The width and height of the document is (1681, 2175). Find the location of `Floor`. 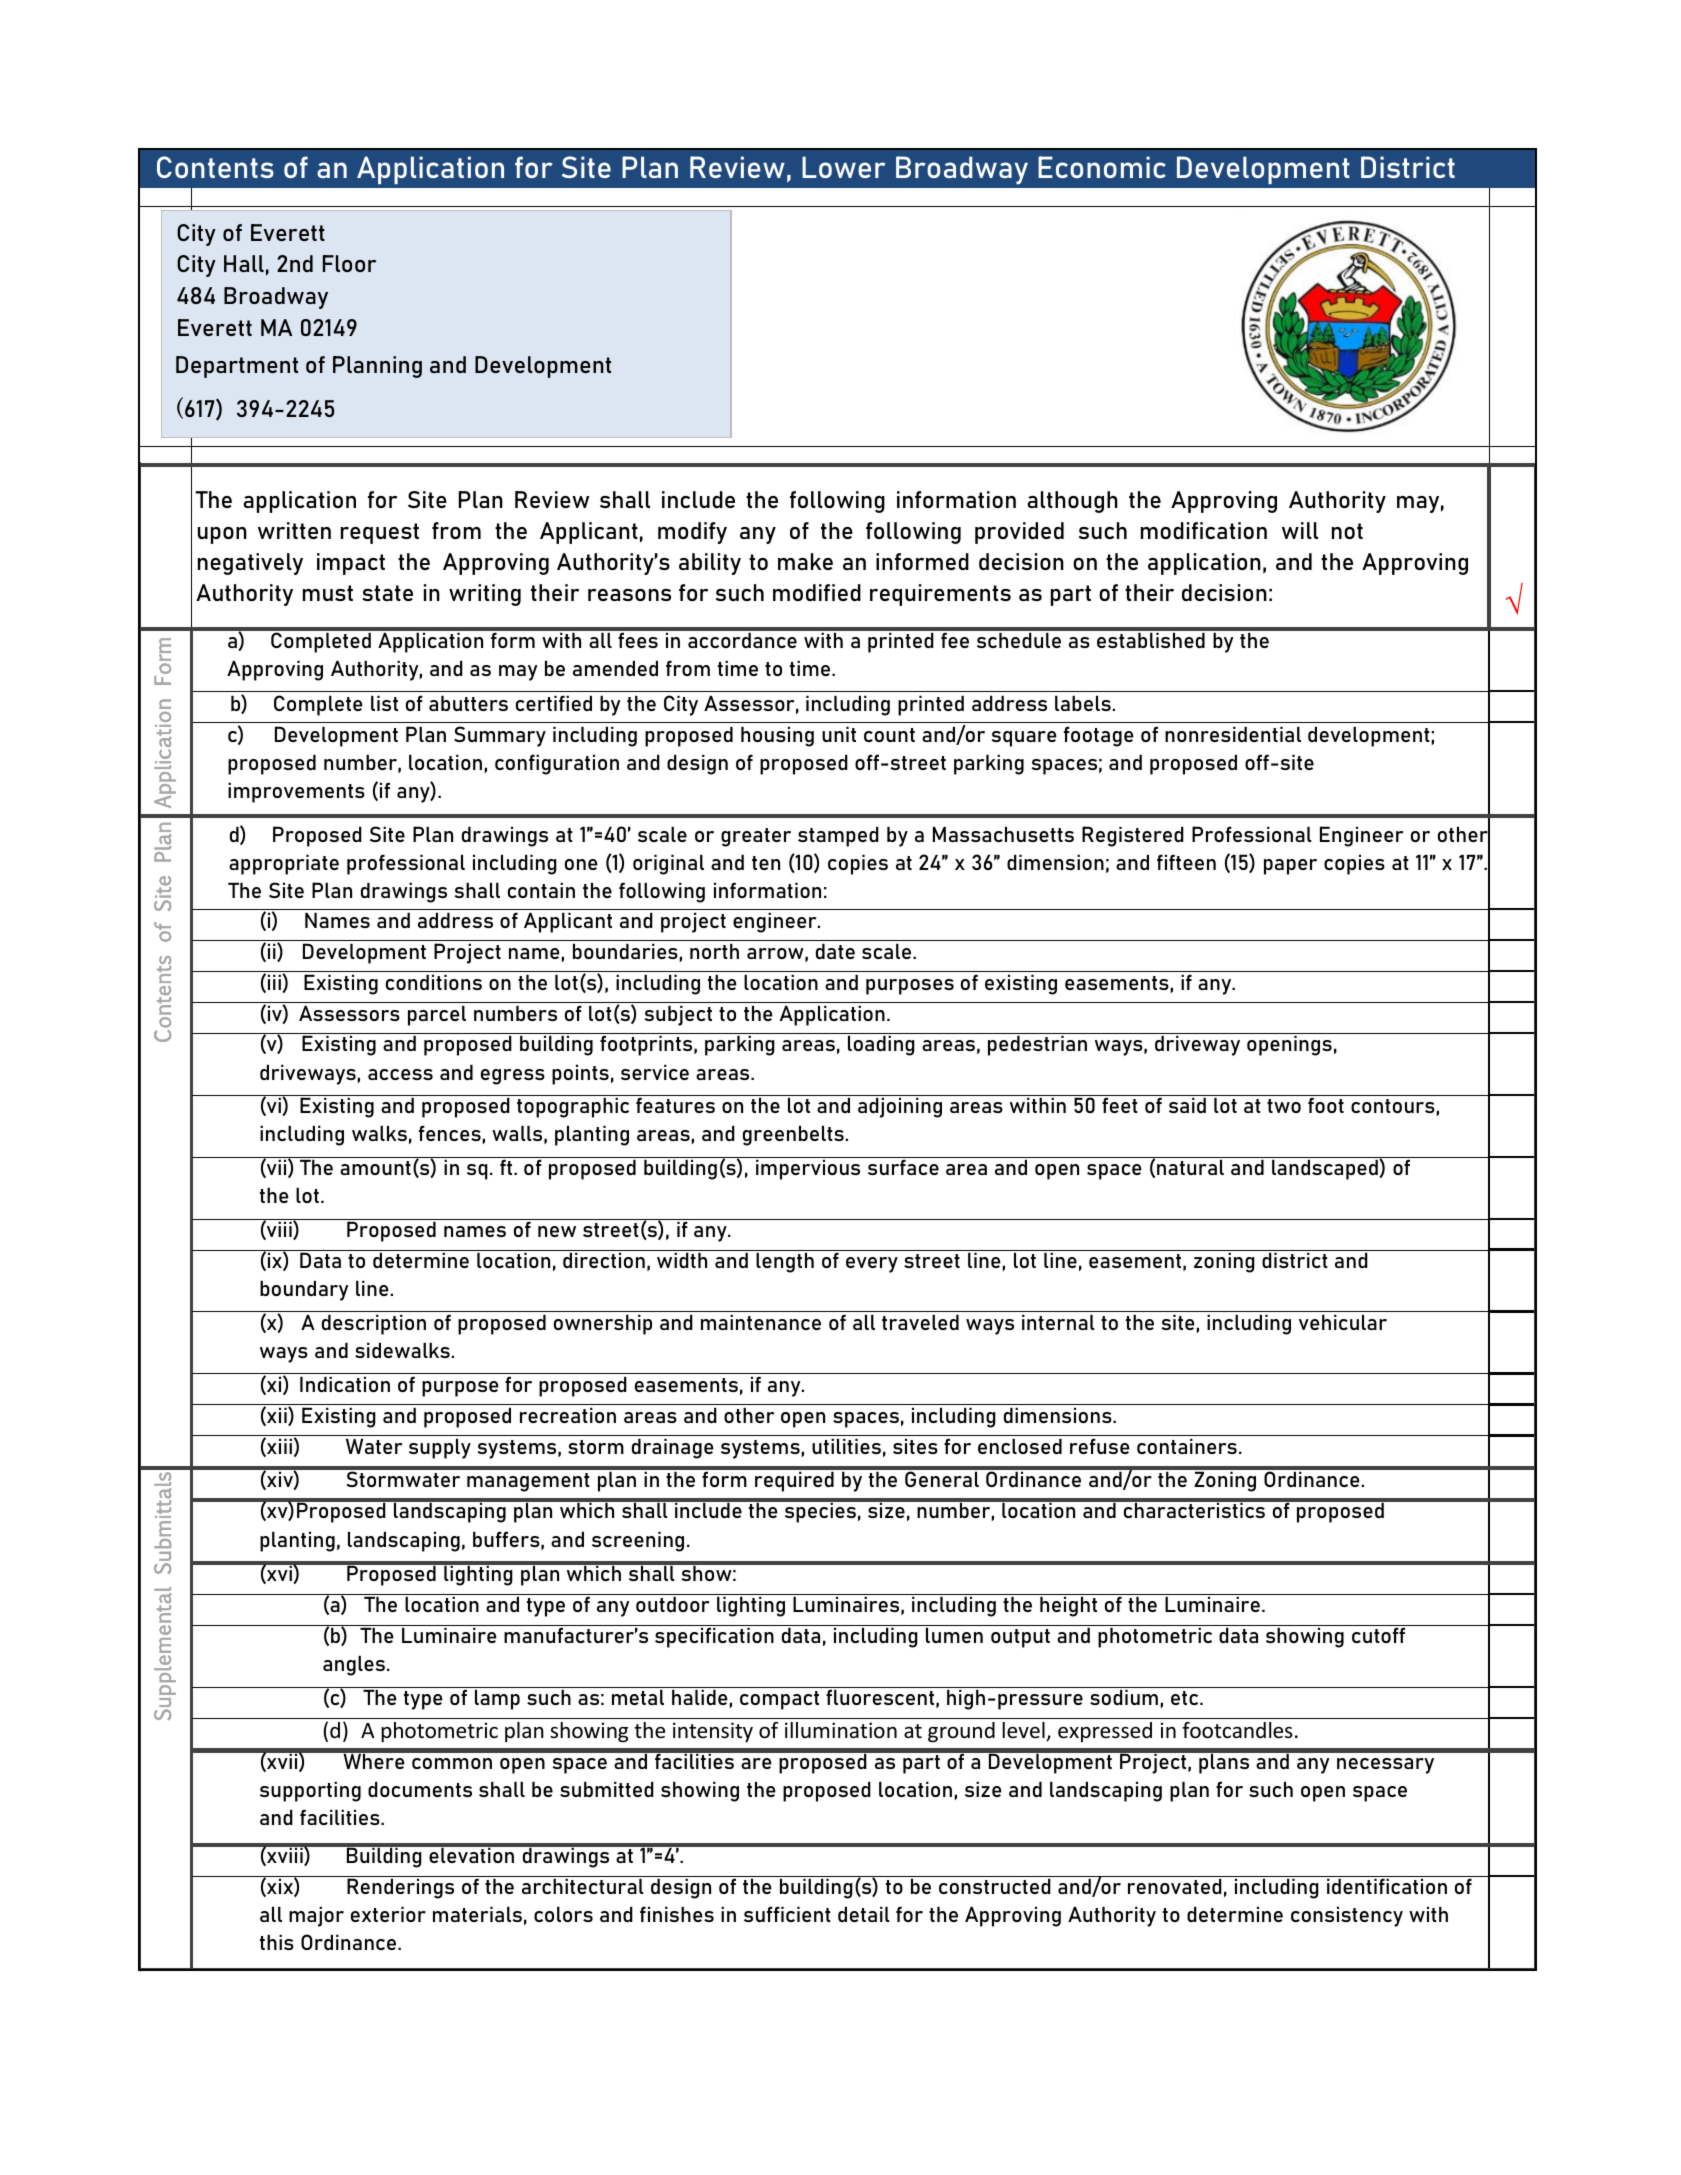

Floor is located at coordinates (349, 263).
